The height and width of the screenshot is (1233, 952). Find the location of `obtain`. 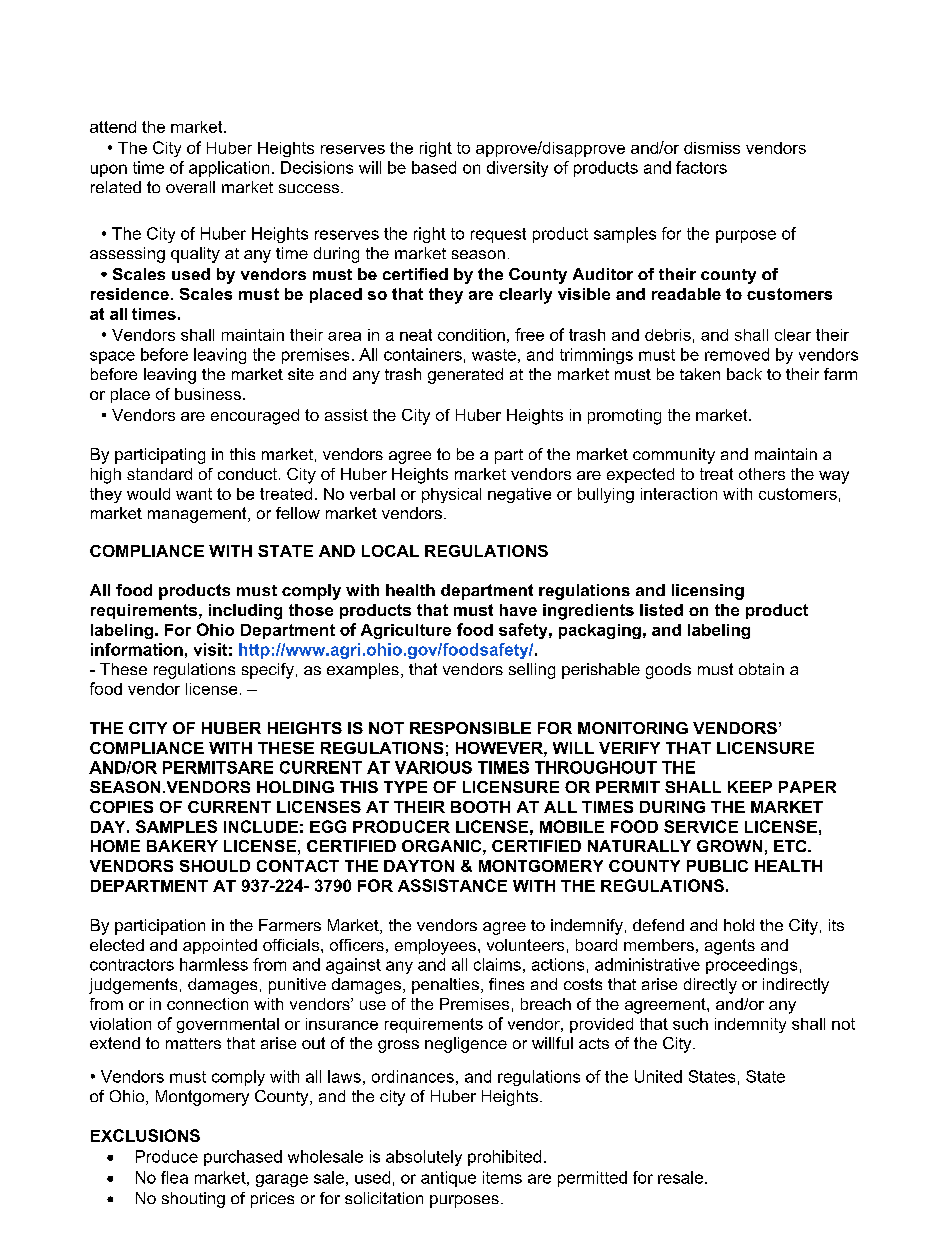

obtain is located at coordinates (761, 669).
